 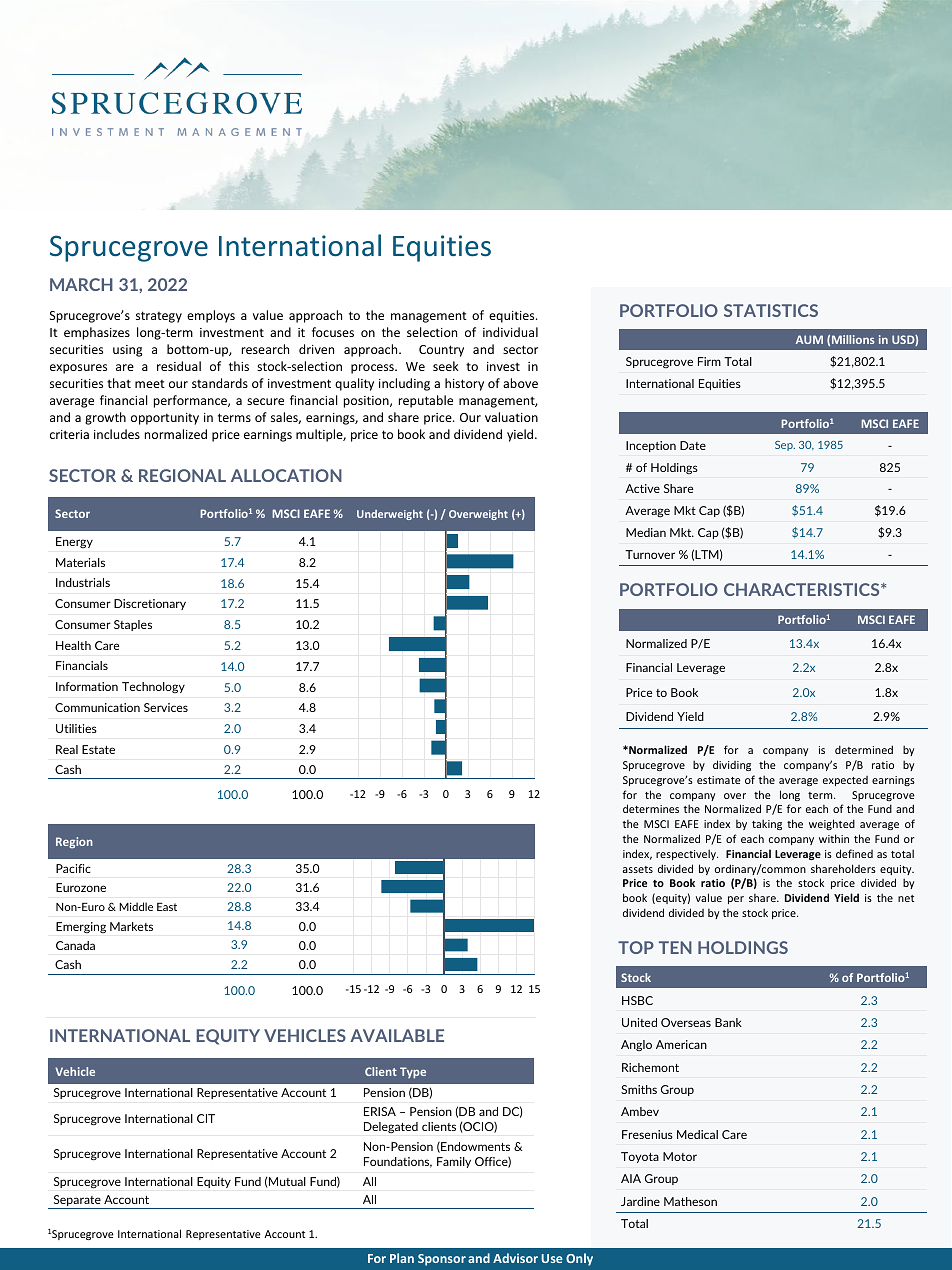 What do you see at coordinates (98, 749) in the document?
I see `Estate` at bounding box center [98, 749].
